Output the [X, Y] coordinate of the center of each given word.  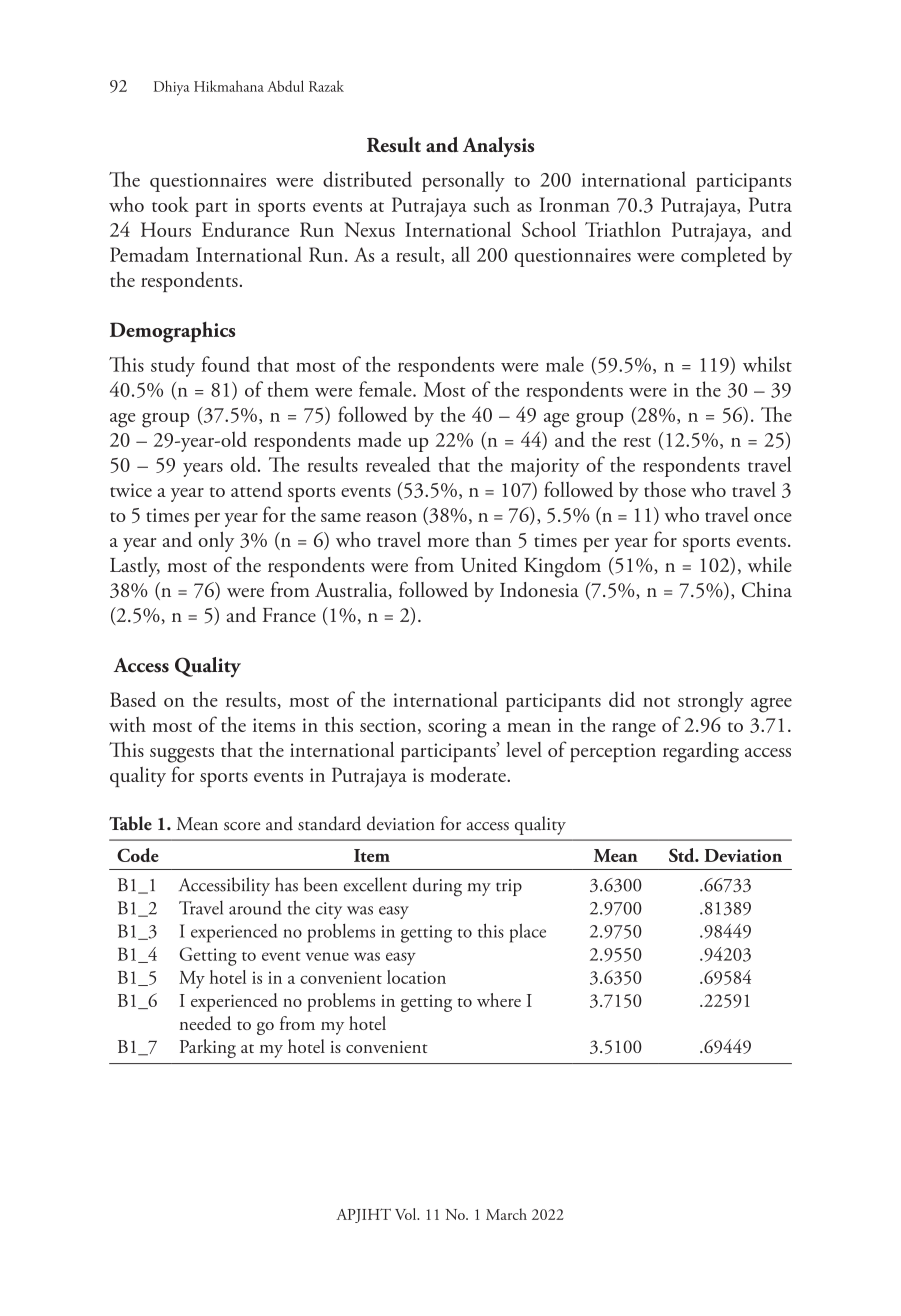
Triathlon [623, 229]
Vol [407, 1214]
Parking [208, 1048]
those [665, 489]
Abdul [285, 86]
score [242, 826]
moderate [469, 774]
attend [256, 489]
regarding [701, 752]
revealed [398, 464]
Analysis [498, 147]
